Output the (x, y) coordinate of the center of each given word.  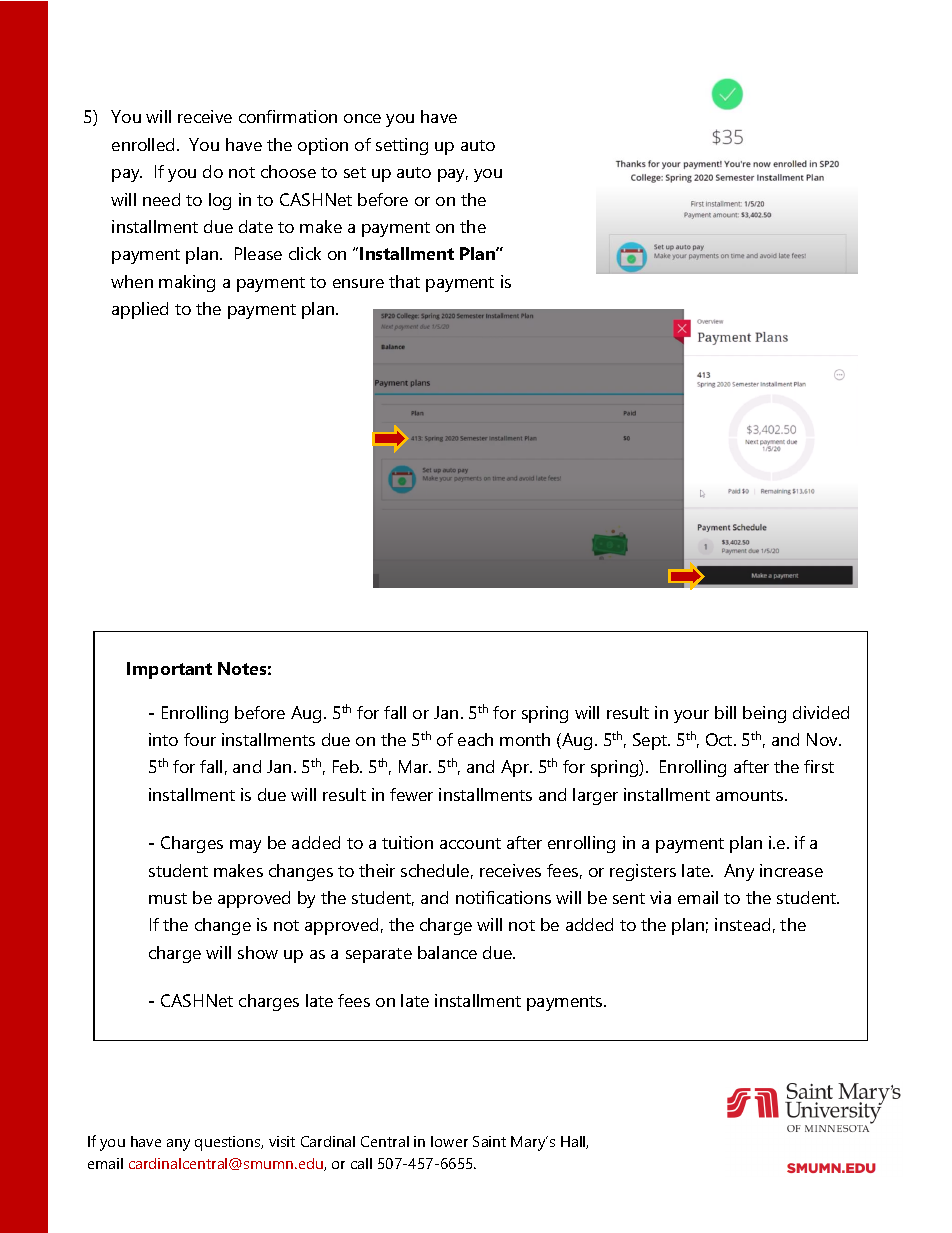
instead (742, 924)
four (200, 739)
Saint (489, 1141)
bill (725, 712)
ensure (358, 283)
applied (140, 310)
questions (229, 1143)
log (220, 201)
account (470, 843)
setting (402, 146)
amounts (751, 795)
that (404, 281)
